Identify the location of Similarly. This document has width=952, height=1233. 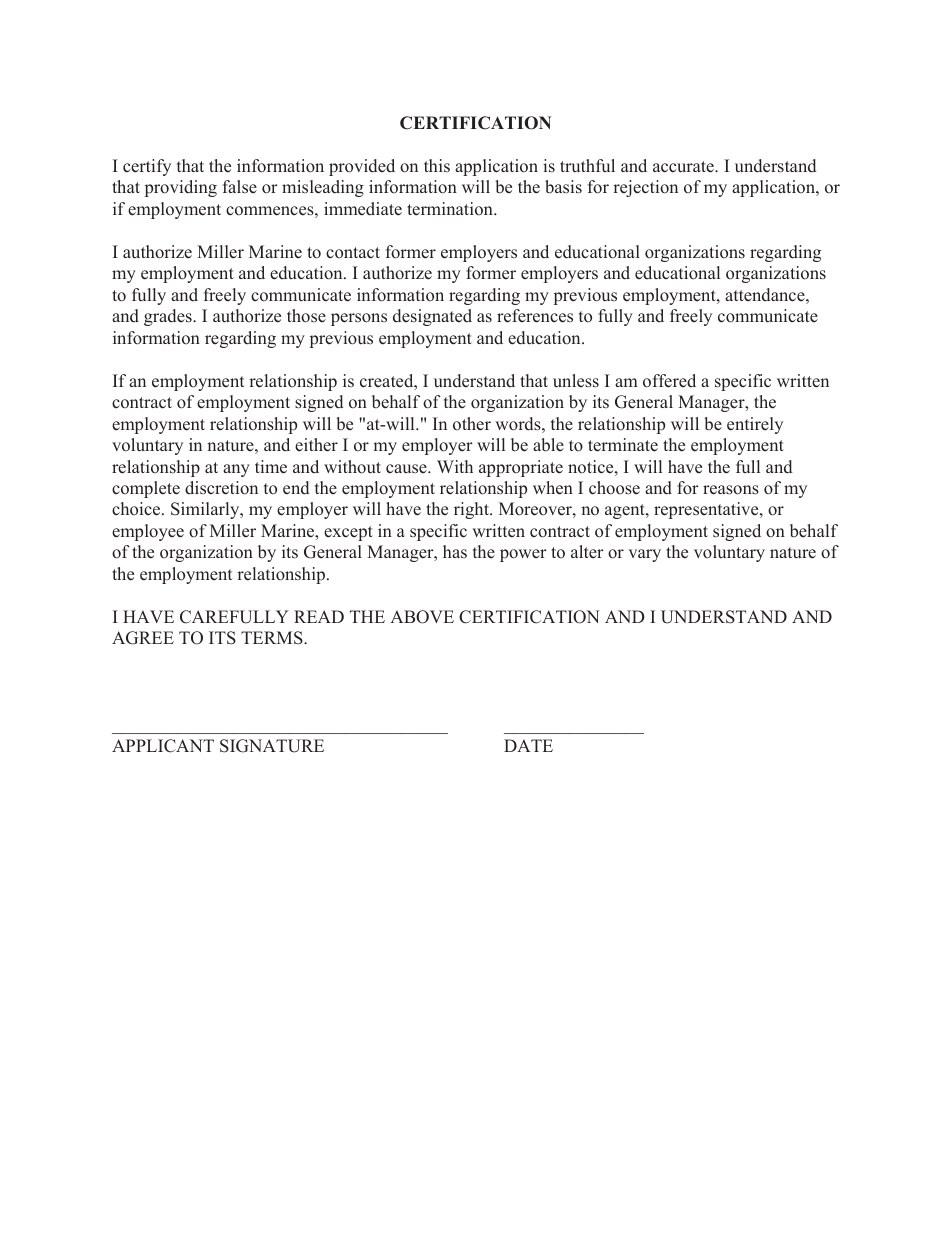
(206, 510).
